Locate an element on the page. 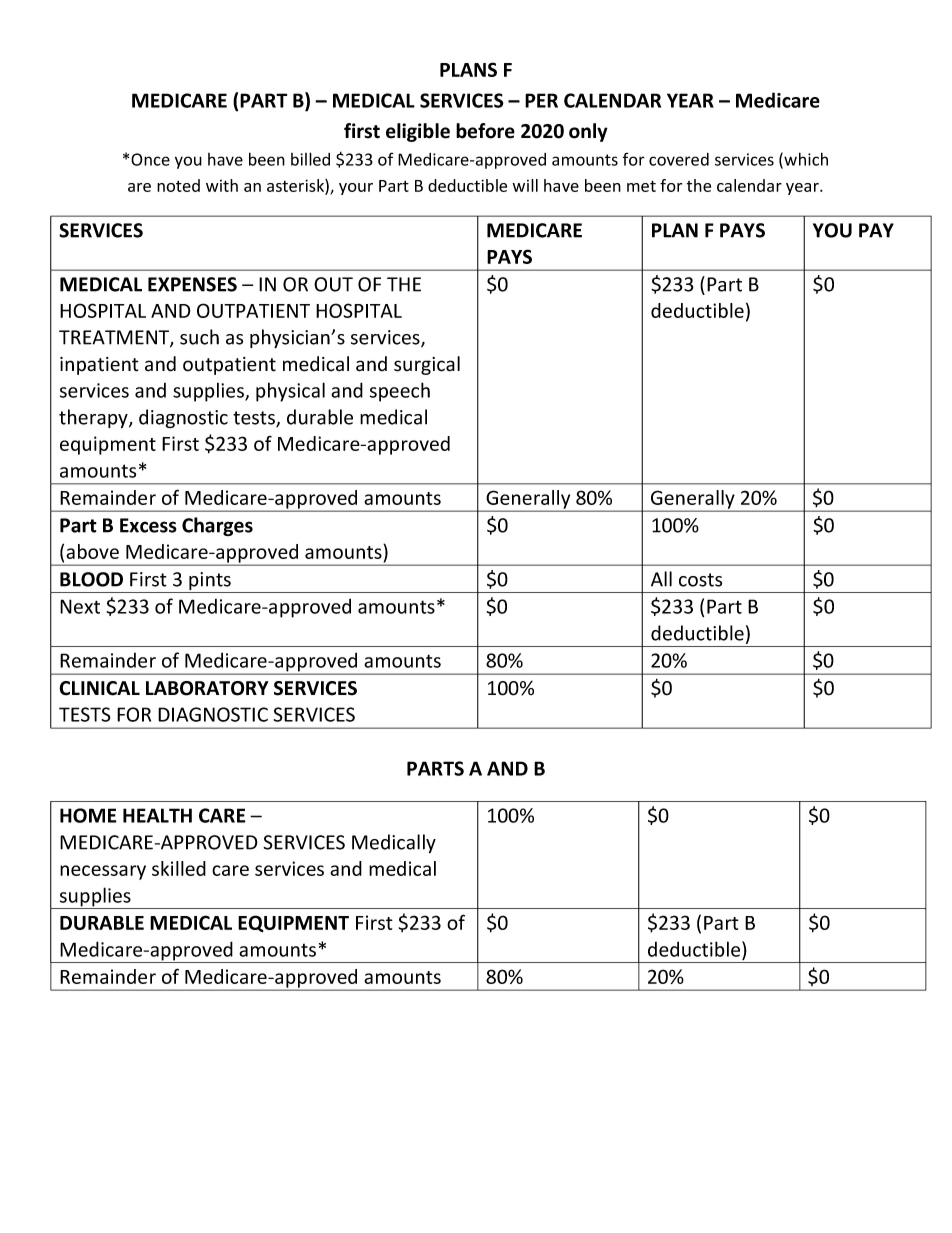  met is located at coordinates (641, 186).
